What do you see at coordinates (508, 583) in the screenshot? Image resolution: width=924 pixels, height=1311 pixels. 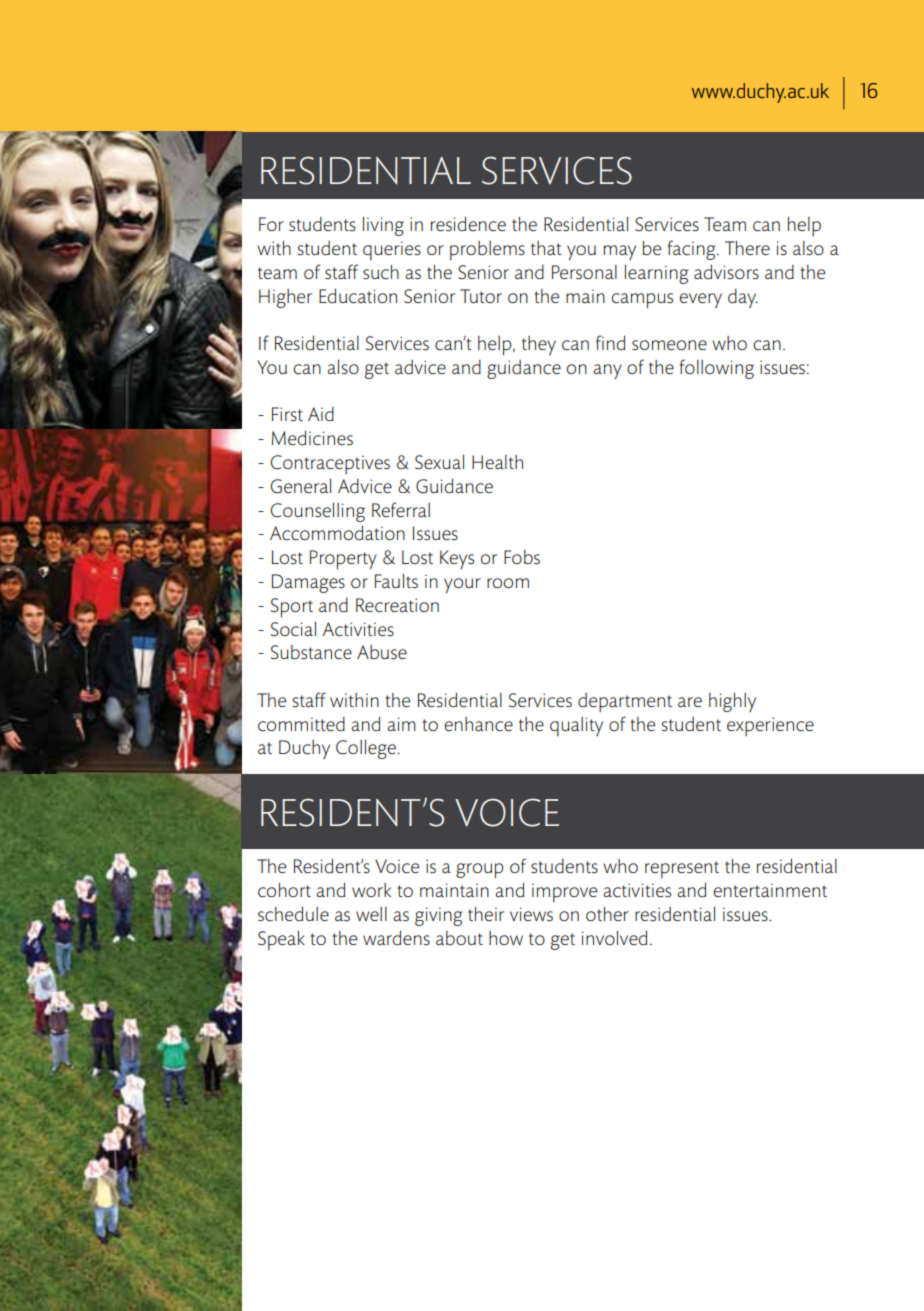 I see `room` at bounding box center [508, 583].
